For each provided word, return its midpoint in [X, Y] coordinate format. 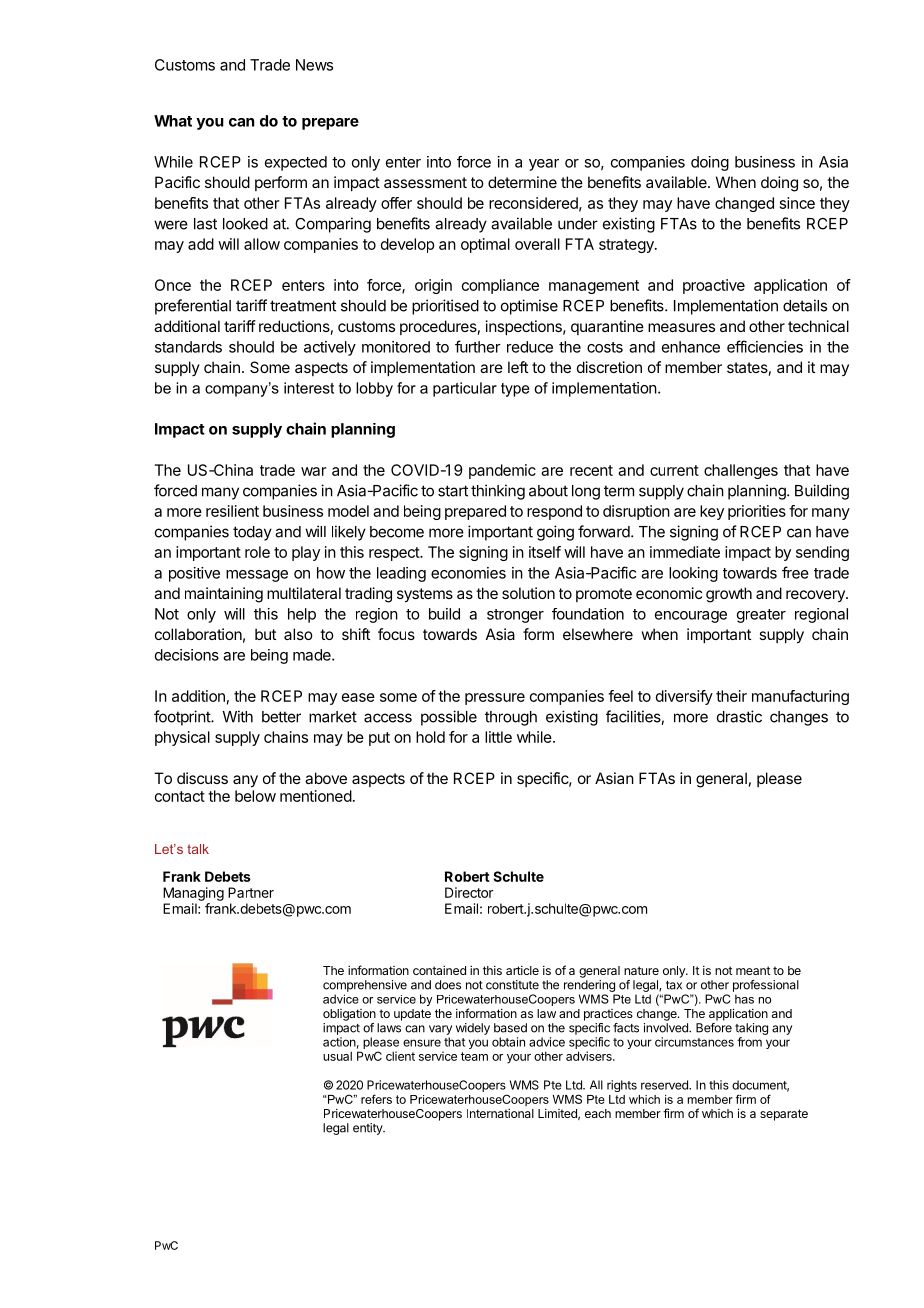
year [544, 165]
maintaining [224, 595]
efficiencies [765, 346]
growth [729, 595]
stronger [515, 616]
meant [753, 970]
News [314, 65]
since [797, 203]
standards [188, 347]
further [478, 346]
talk [198, 849]
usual [337, 1056]
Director [469, 892]
